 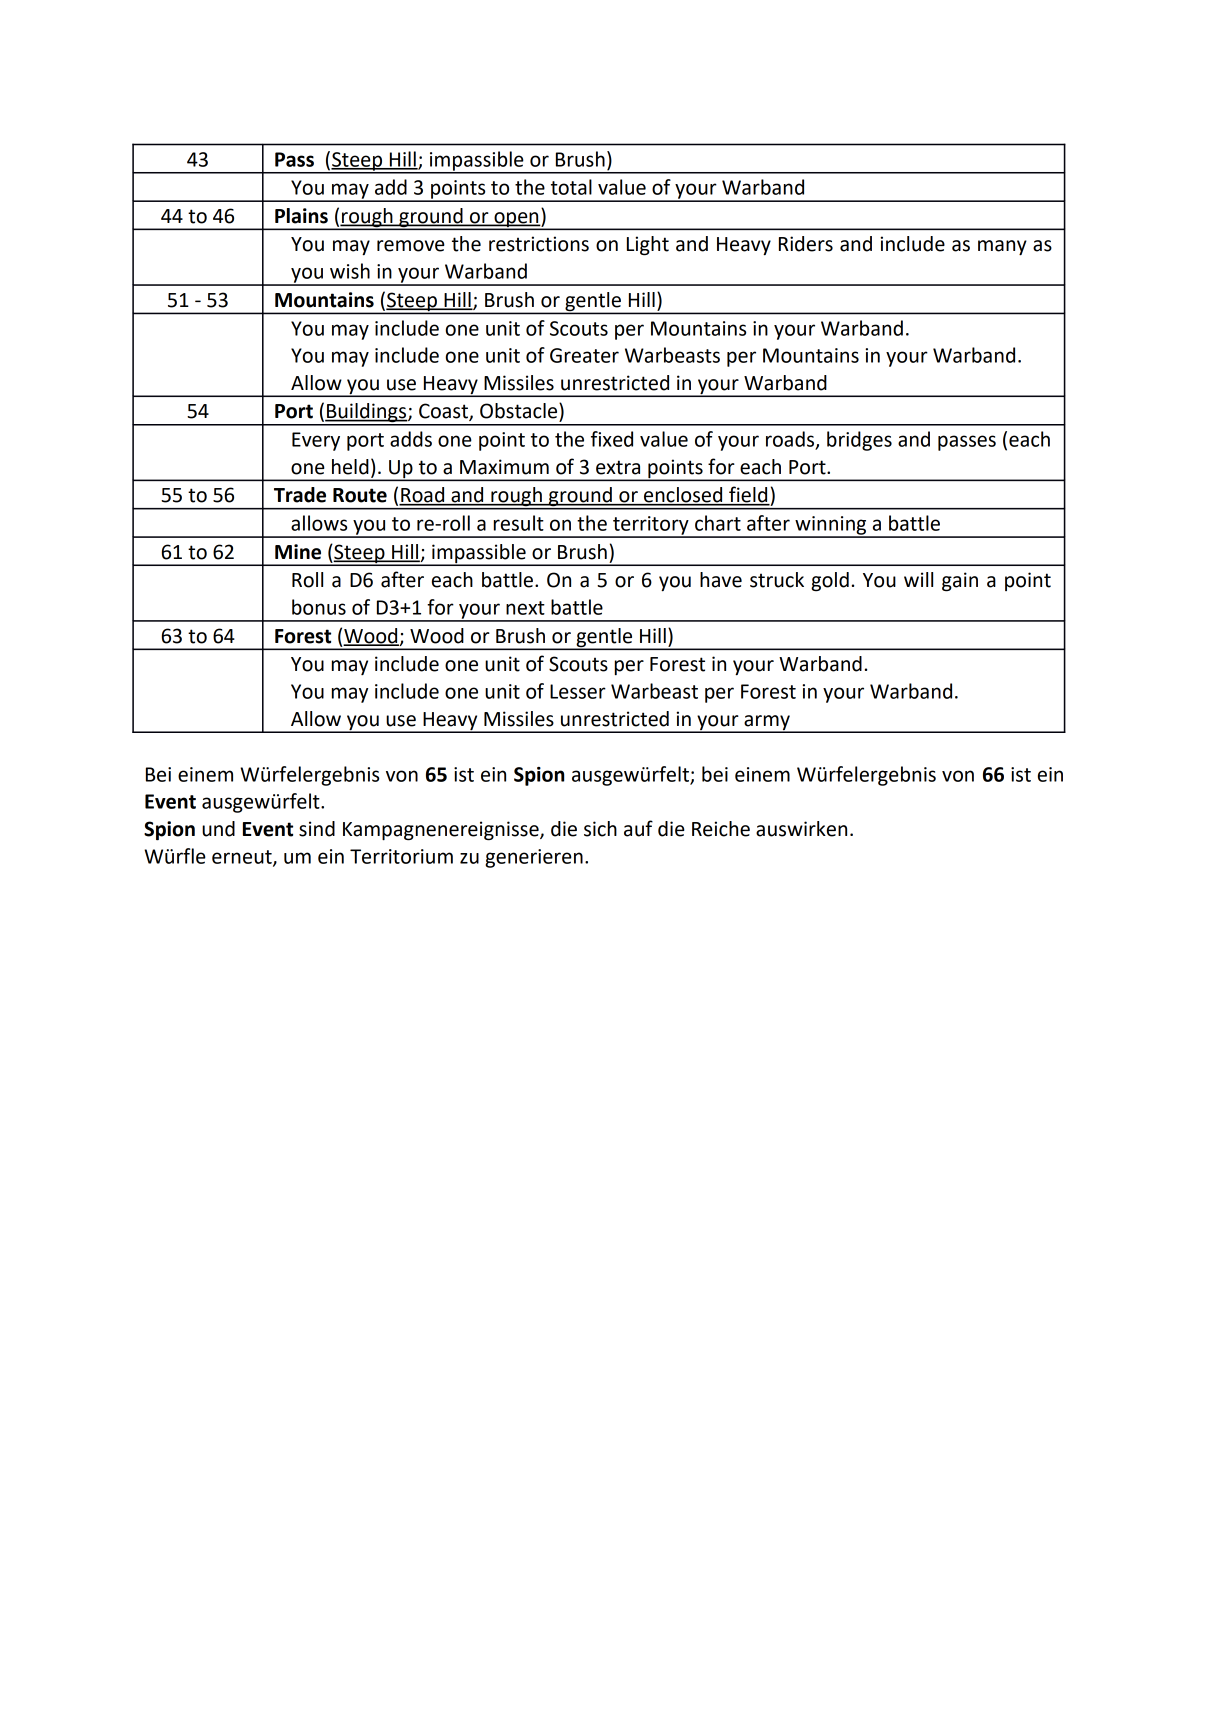 I want to click on gain, so click(x=960, y=582).
